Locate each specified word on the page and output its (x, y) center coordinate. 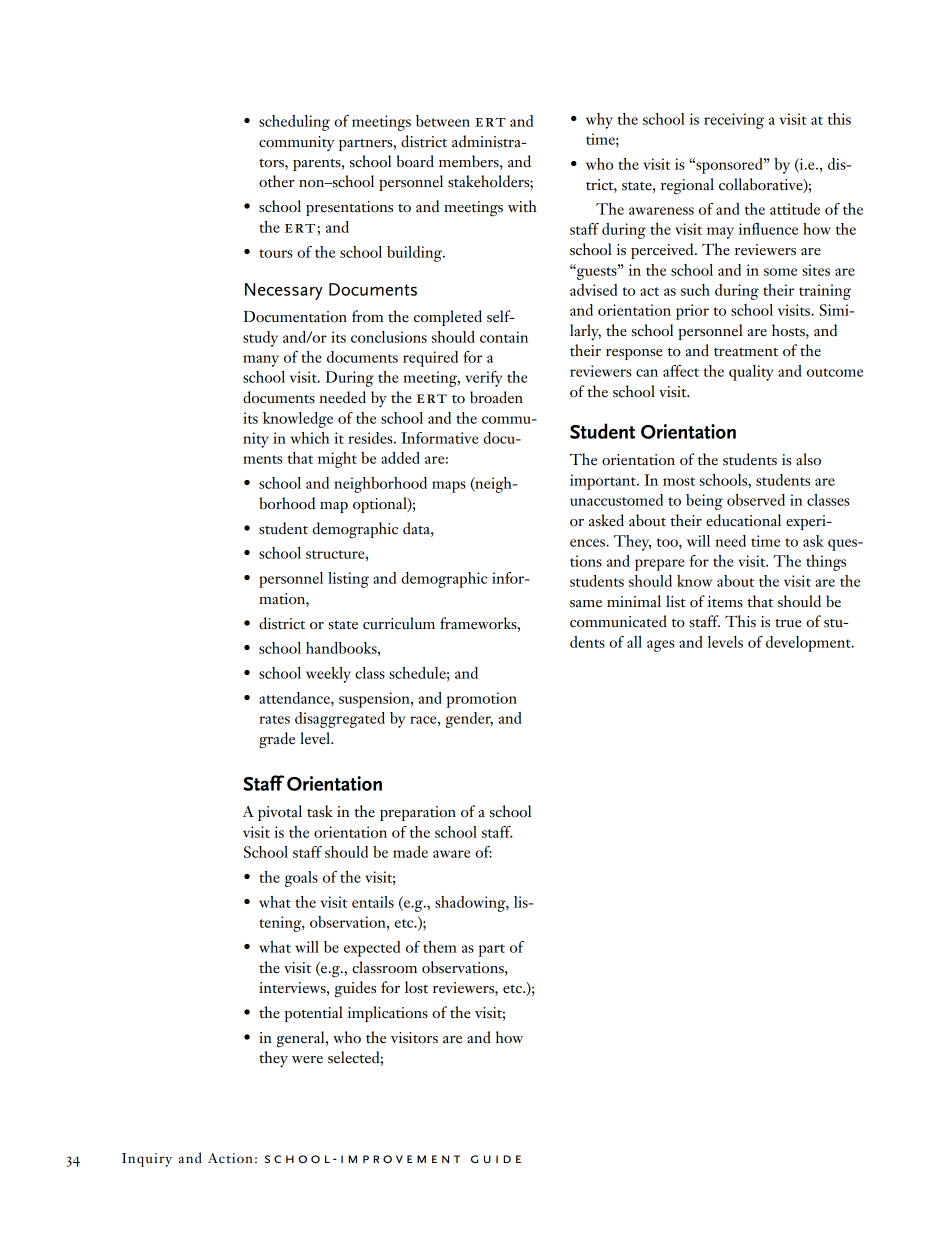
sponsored (729, 166)
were (307, 1060)
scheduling (294, 123)
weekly (328, 675)
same (586, 604)
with (522, 206)
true (788, 623)
